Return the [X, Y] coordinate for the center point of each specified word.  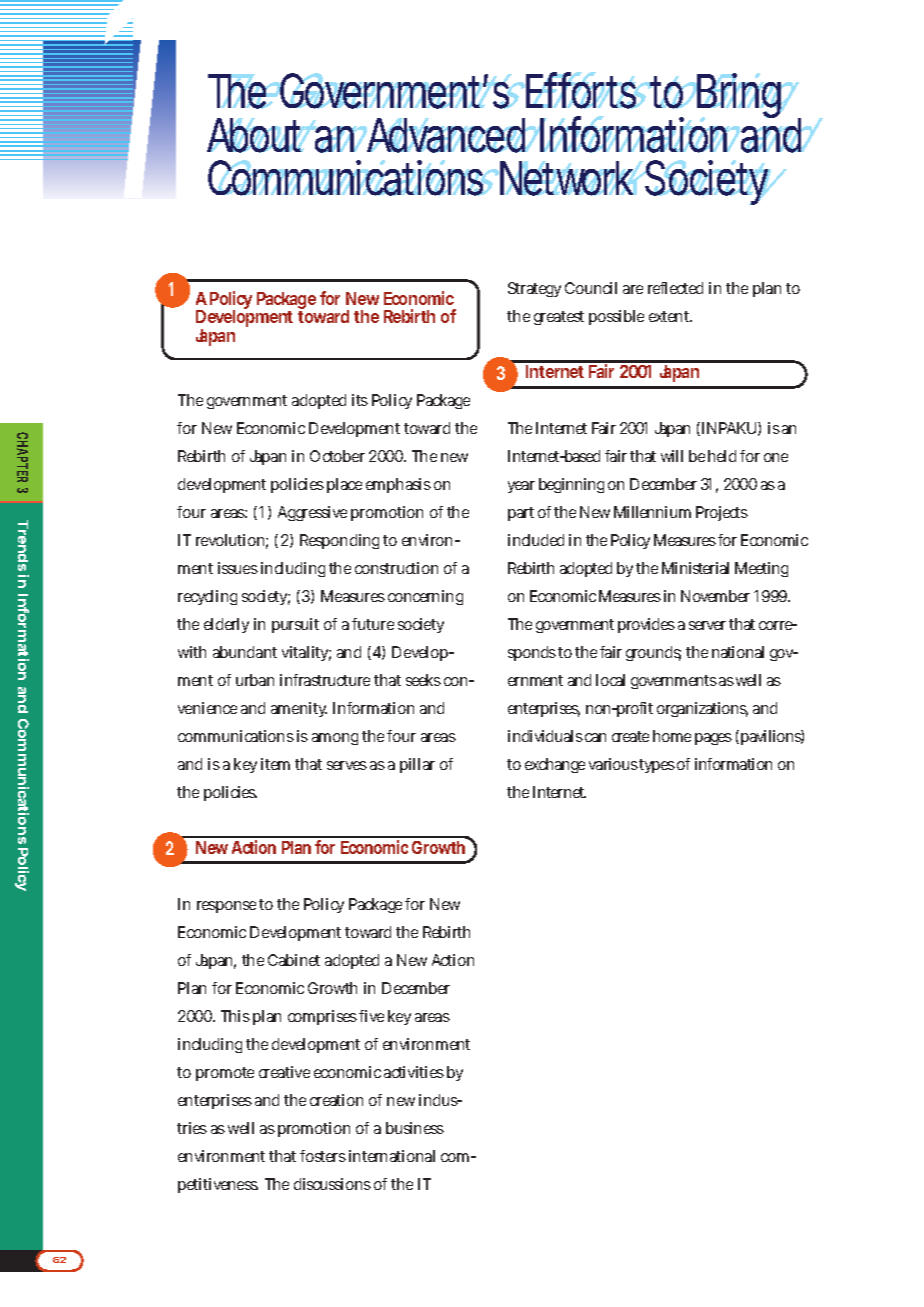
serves [347, 765]
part [521, 514]
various [614, 764]
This [235, 1016]
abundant [245, 652]
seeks [423, 680]
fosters [323, 1156]
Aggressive [312, 513]
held [722, 456]
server [707, 625]
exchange [555, 765]
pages [713, 739]
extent [670, 316]
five [371, 1016]
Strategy [534, 289]
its [360, 400]
